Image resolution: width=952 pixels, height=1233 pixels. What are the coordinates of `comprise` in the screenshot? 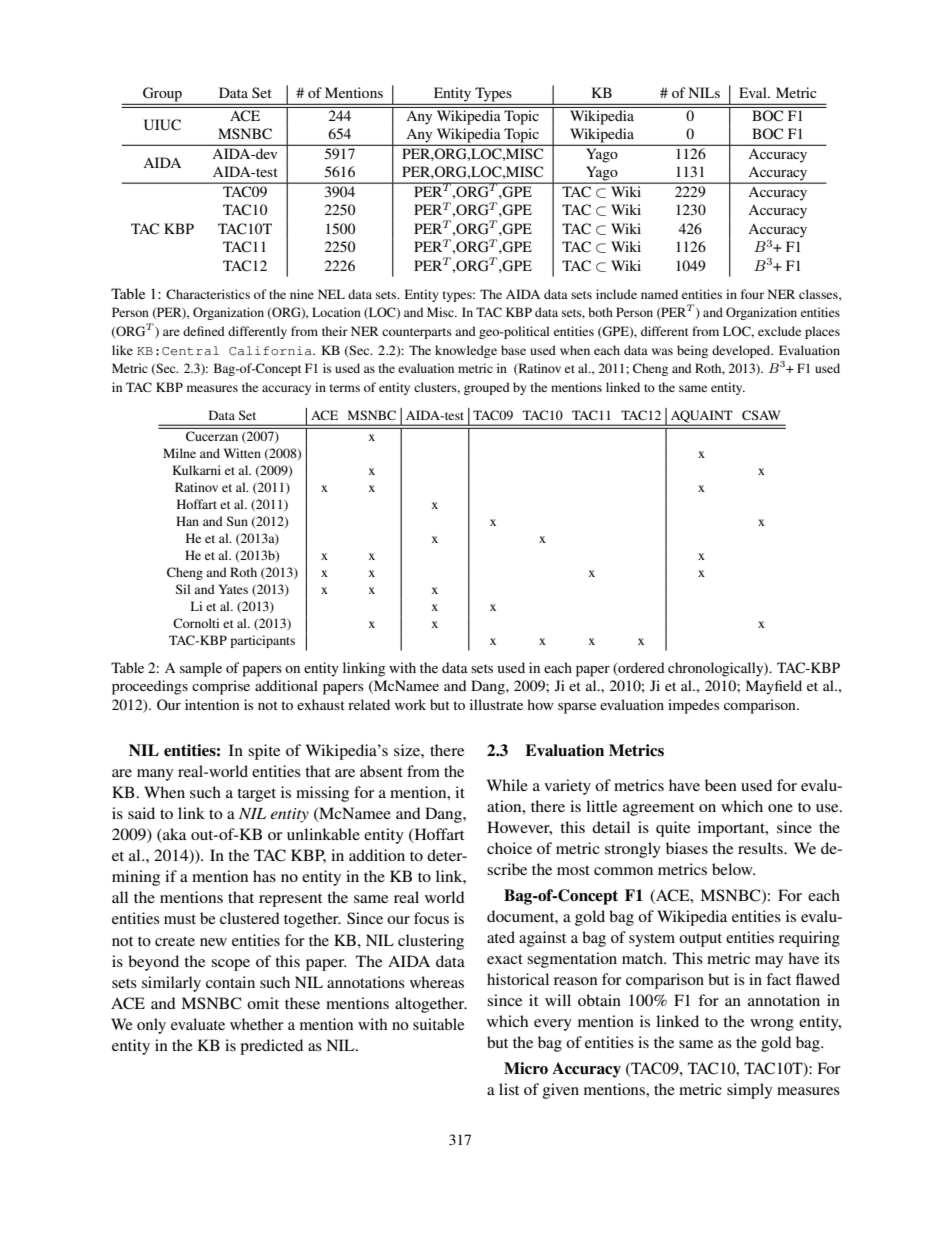 It's located at (221, 687).
